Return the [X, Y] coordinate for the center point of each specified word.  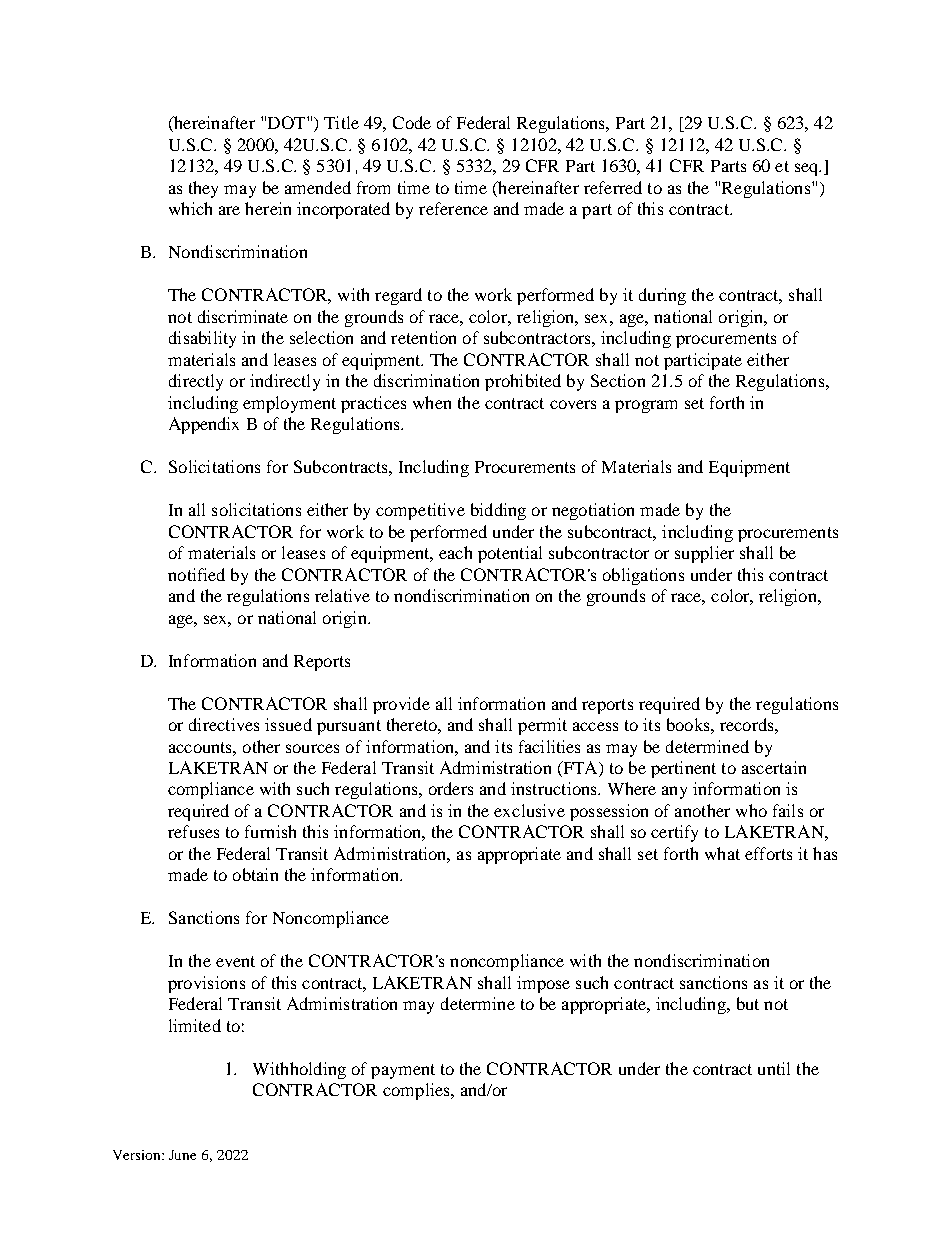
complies [417, 1091]
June [182, 1155]
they [203, 189]
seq [808, 169]
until [774, 1068]
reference [453, 208]
